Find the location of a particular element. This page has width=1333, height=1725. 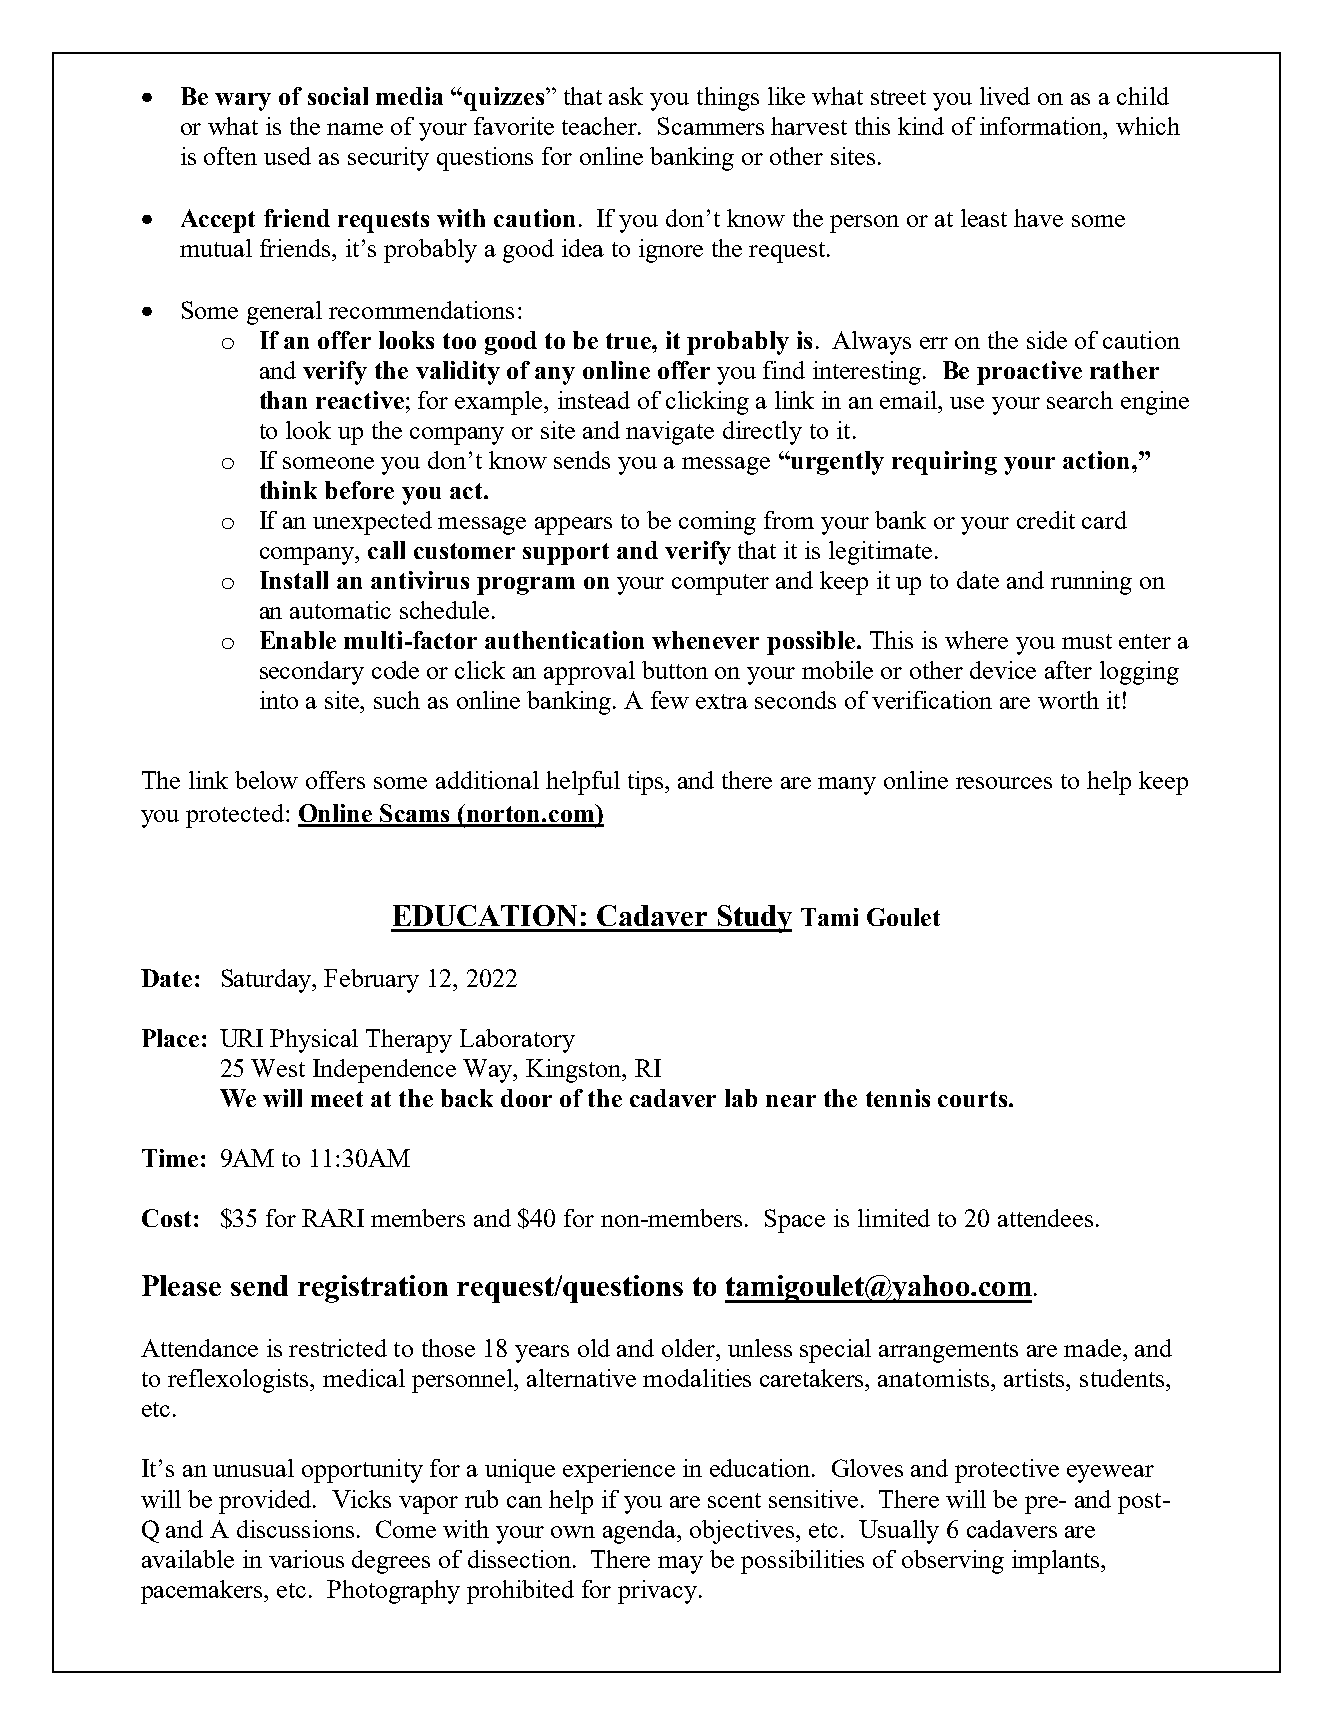

than is located at coordinates (283, 400).
